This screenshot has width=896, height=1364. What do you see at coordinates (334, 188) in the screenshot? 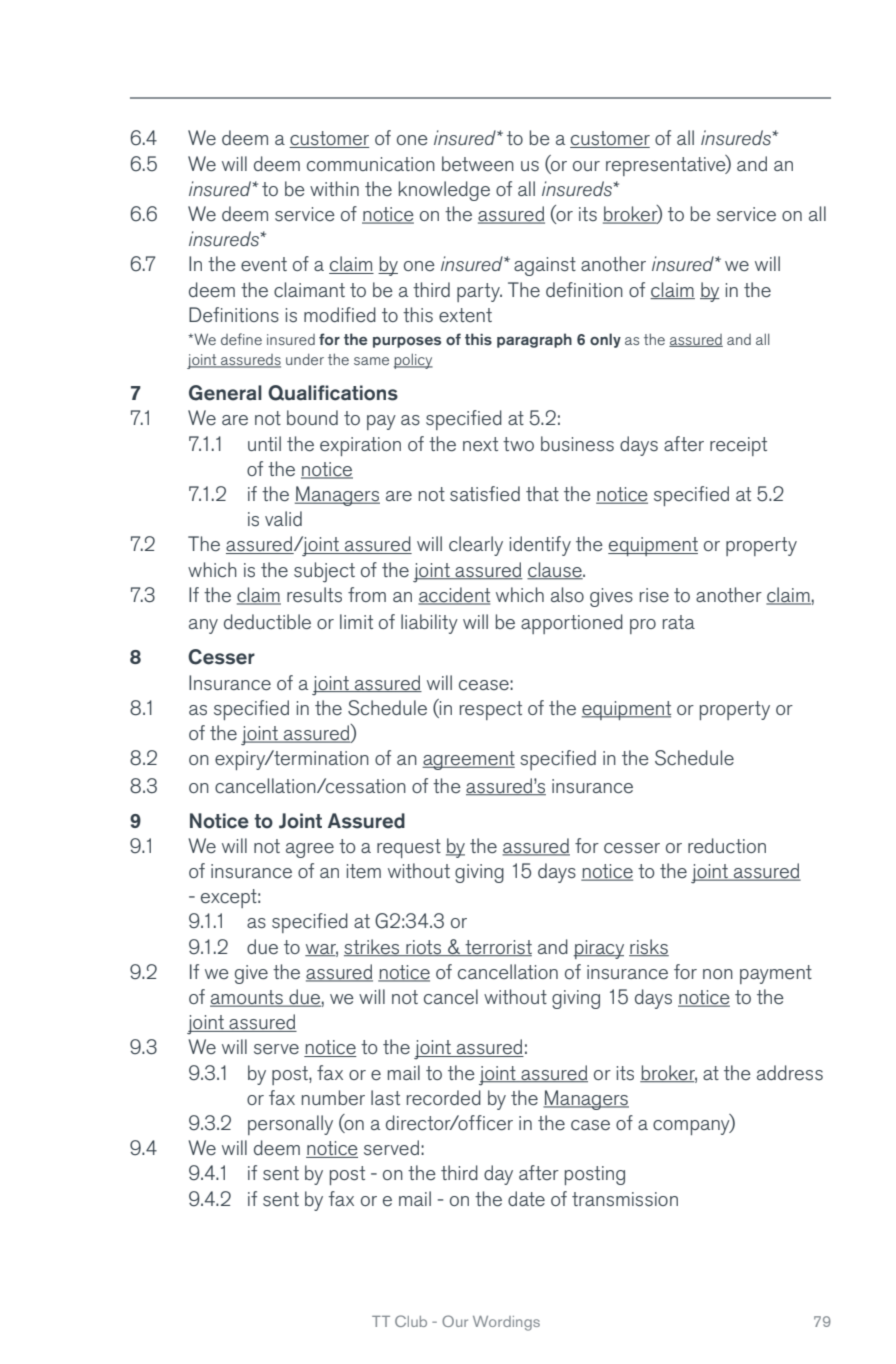
I see `within` at bounding box center [334, 188].
